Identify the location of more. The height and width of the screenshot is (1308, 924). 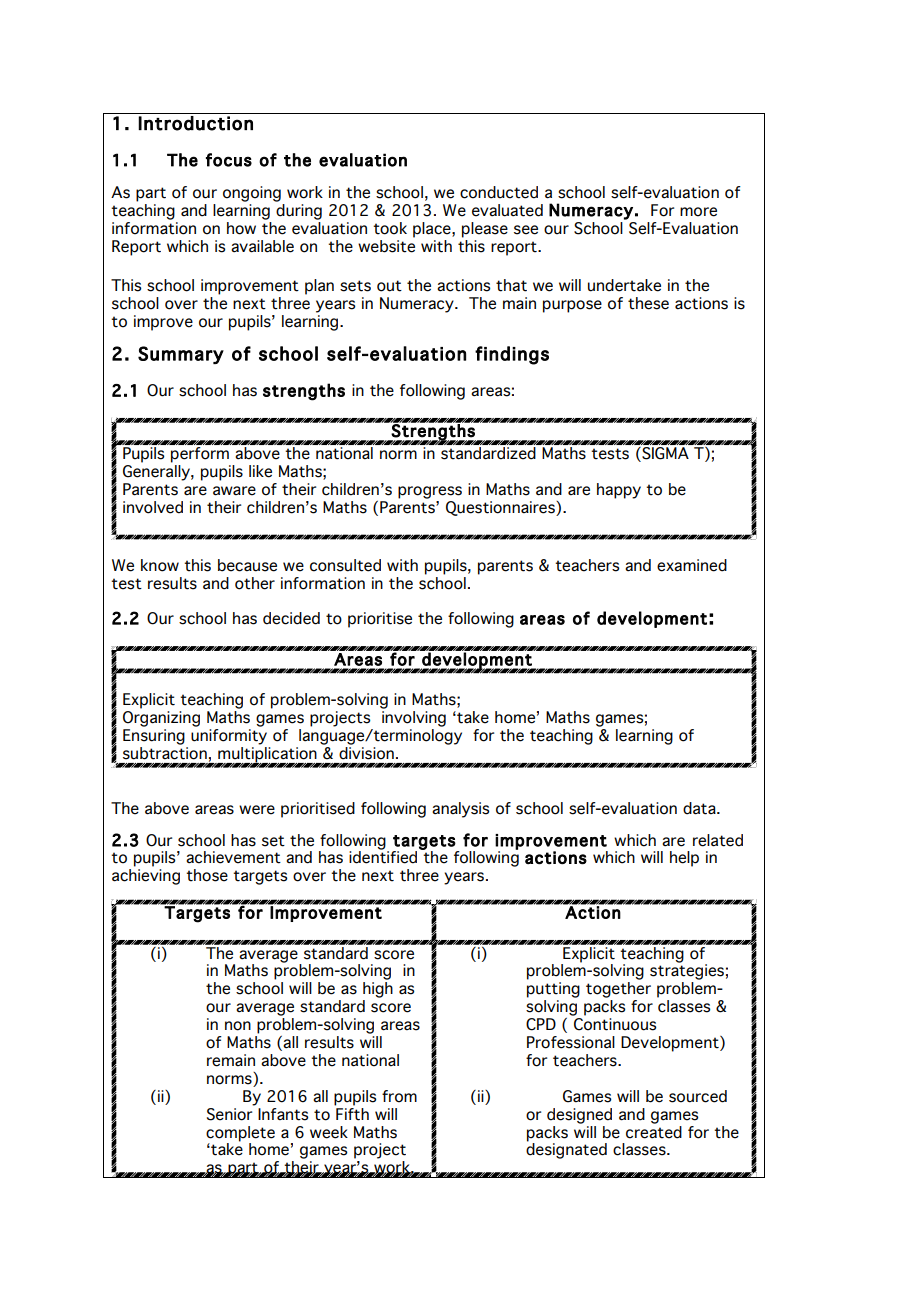
(698, 212).
